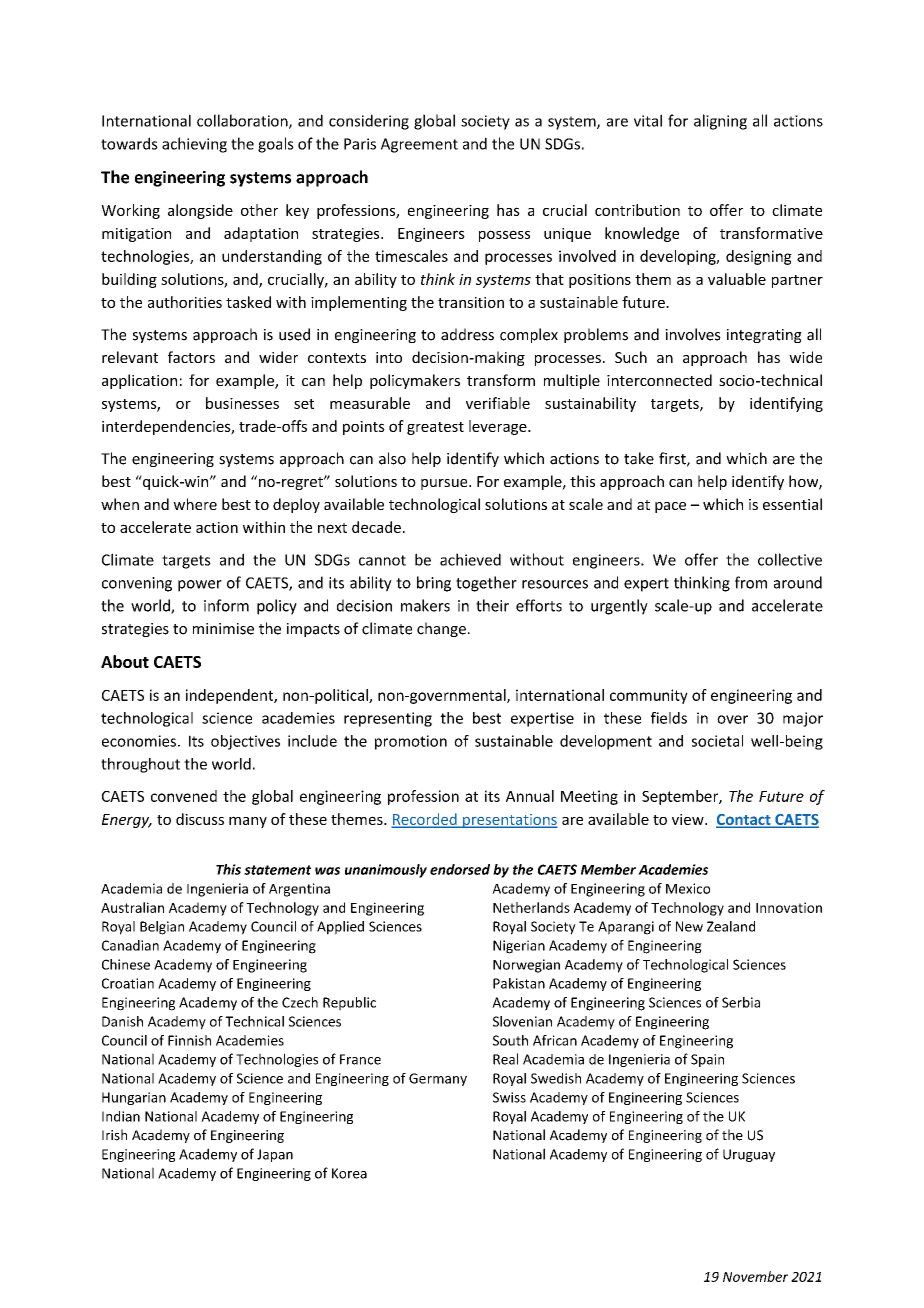  What do you see at coordinates (717, 741) in the screenshot?
I see `societal` at bounding box center [717, 741].
